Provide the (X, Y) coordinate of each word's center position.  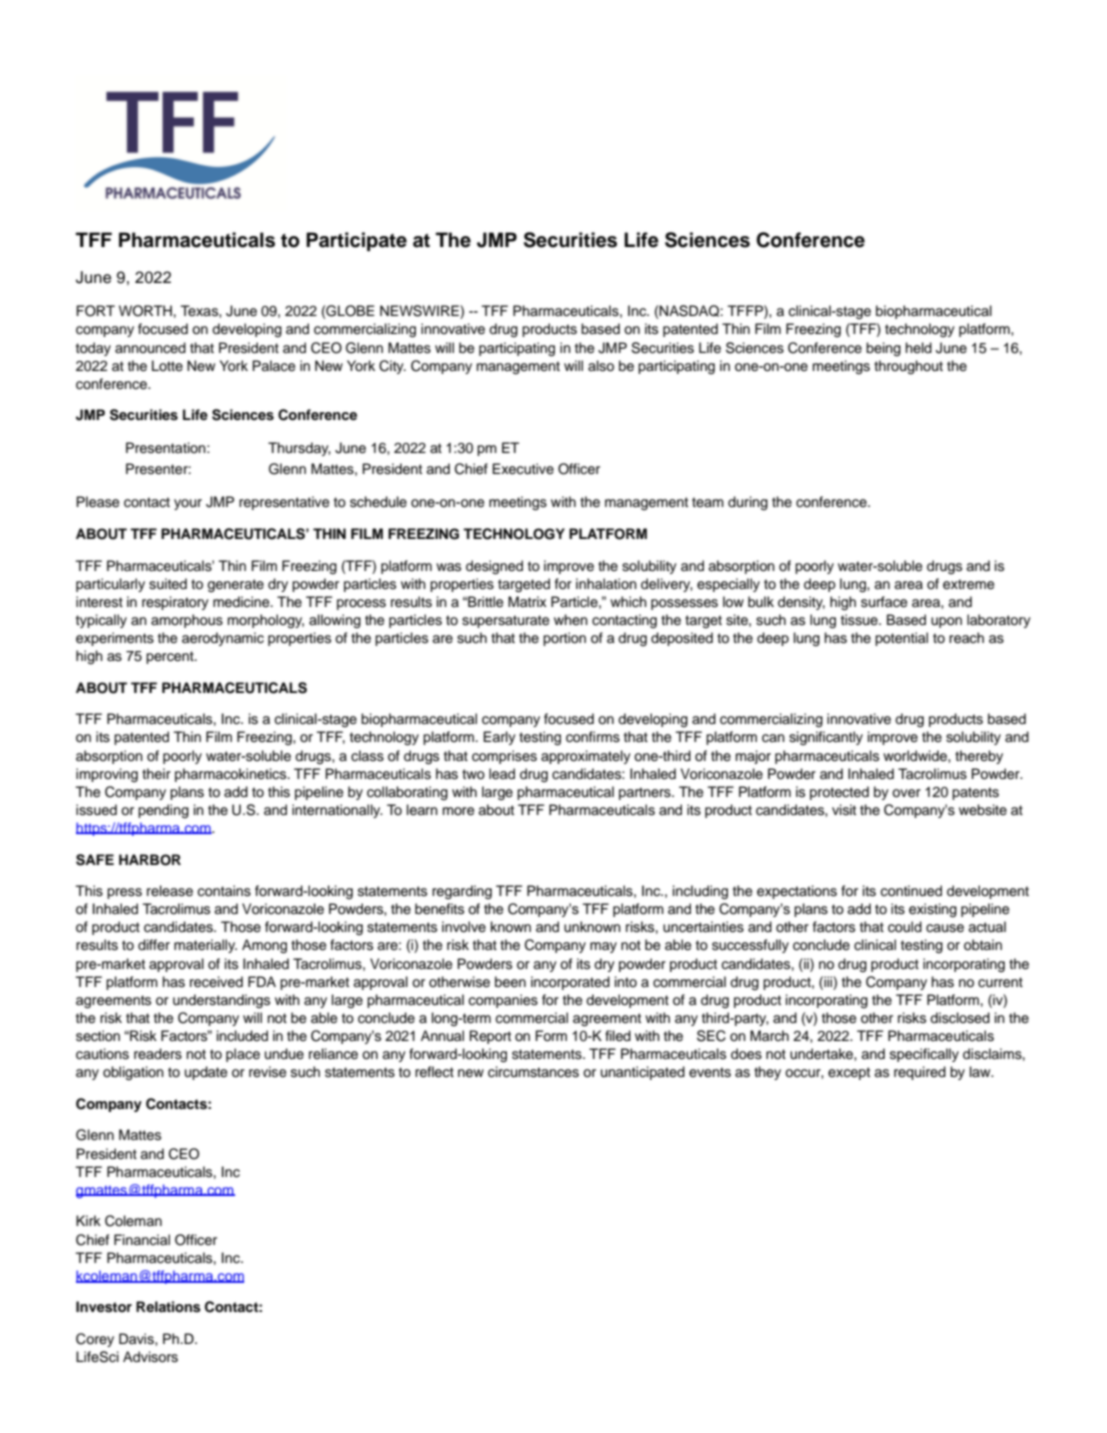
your (188, 504)
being (883, 349)
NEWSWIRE (420, 312)
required (920, 1073)
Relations (168, 1307)
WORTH (145, 311)
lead (502, 774)
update (206, 1073)
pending (163, 811)
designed (494, 567)
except (849, 1073)
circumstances (533, 1072)
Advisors (150, 1357)
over (906, 793)
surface (884, 602)
